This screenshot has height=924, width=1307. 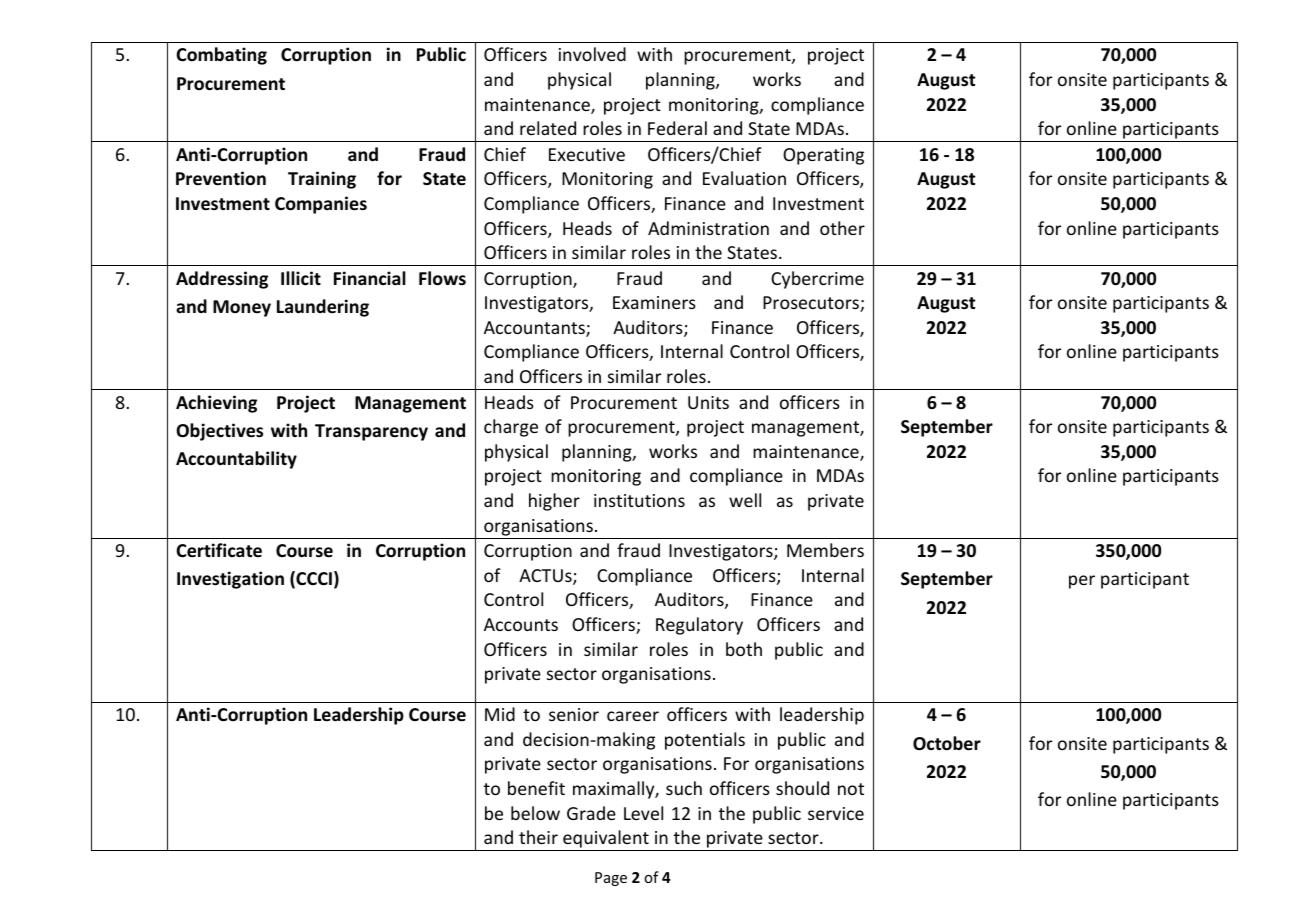 What do you see at coordinates (538, 837) in the screenshot?
I see `their` at bounding box center [538, 837].
